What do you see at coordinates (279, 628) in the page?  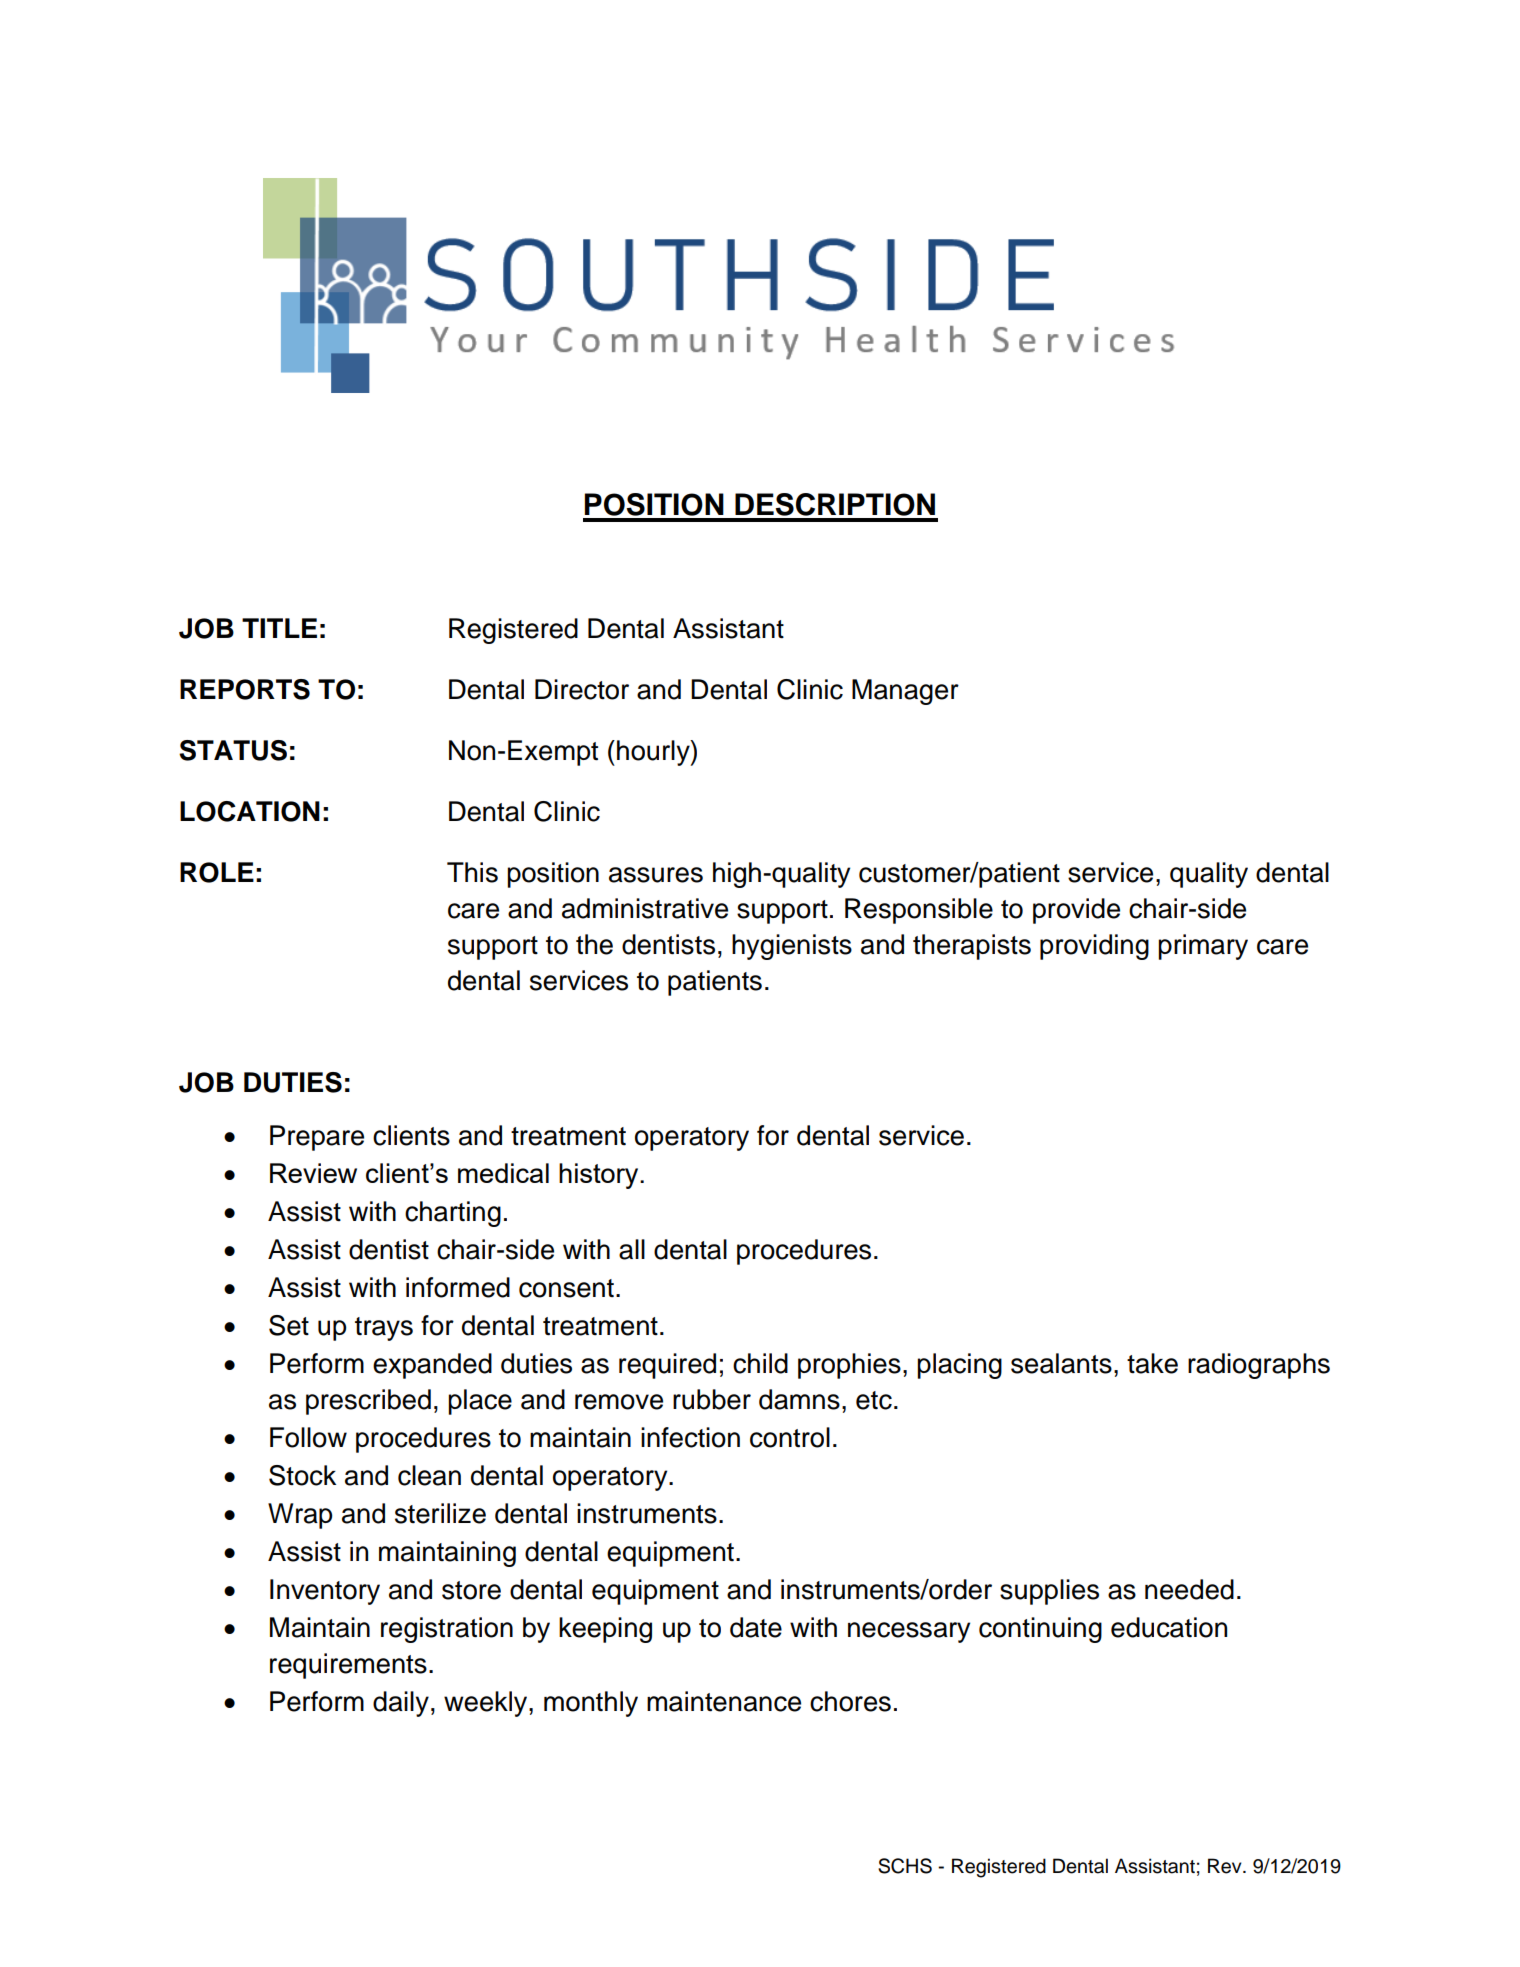 I see `TITLE` at bounding box center [279, 628].
